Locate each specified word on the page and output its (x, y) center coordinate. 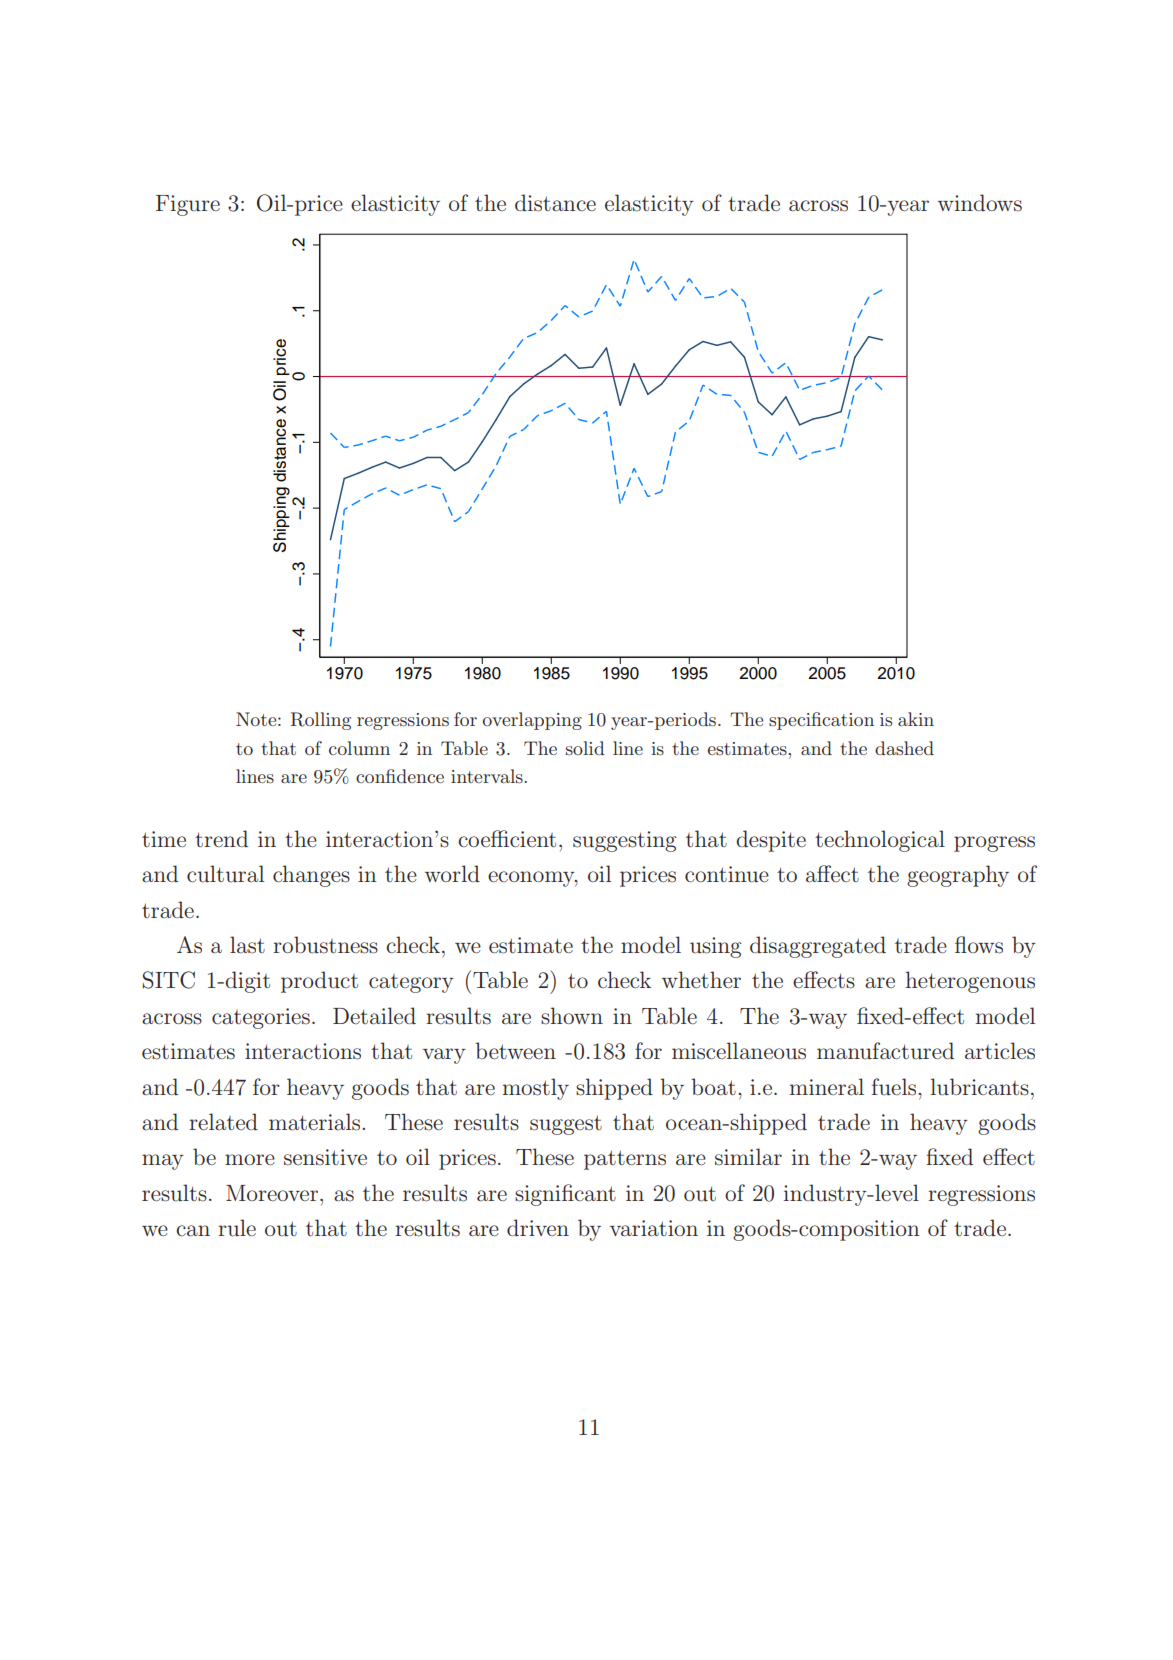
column (359, 748)
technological (880, 841)
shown (572, 1016)
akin (916, 719)
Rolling (320, 721)
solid (585, 748)
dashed (904, 748)
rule (237, 1228)
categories (261, 1018)
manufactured (885, 1051)
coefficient (507, 838)
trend (221, 838)
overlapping (532, 721)
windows (980, 203)
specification (821, 721)
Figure (188, 205)
